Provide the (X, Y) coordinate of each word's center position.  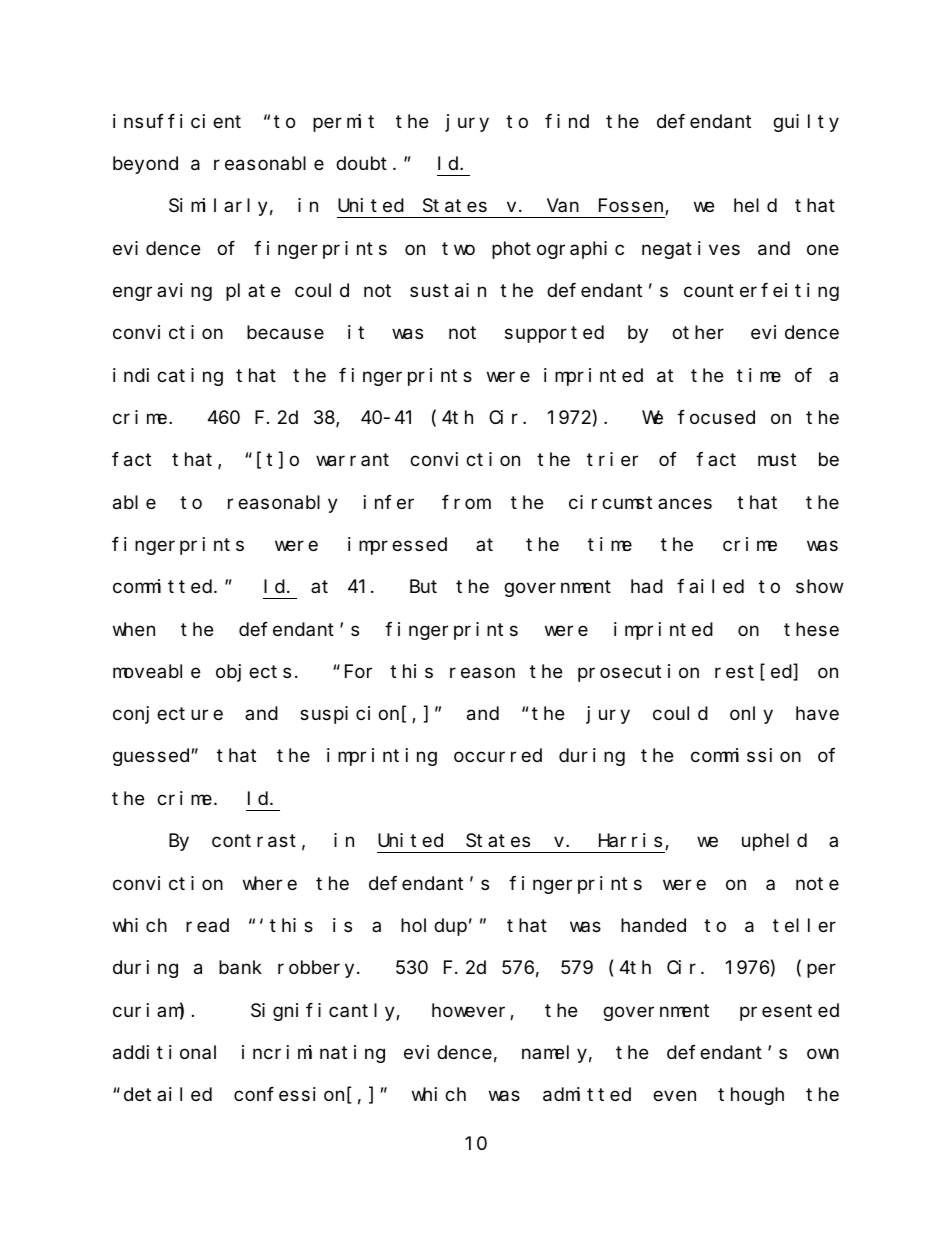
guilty (806, 123)
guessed (151, 757)
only (751, 715)
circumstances (640, 502)
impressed (397, 546)
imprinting (382, 757)
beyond (145, 165)
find (567, 121)
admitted (587, 1094)
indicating (168, 377)
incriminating (313, 1054)
